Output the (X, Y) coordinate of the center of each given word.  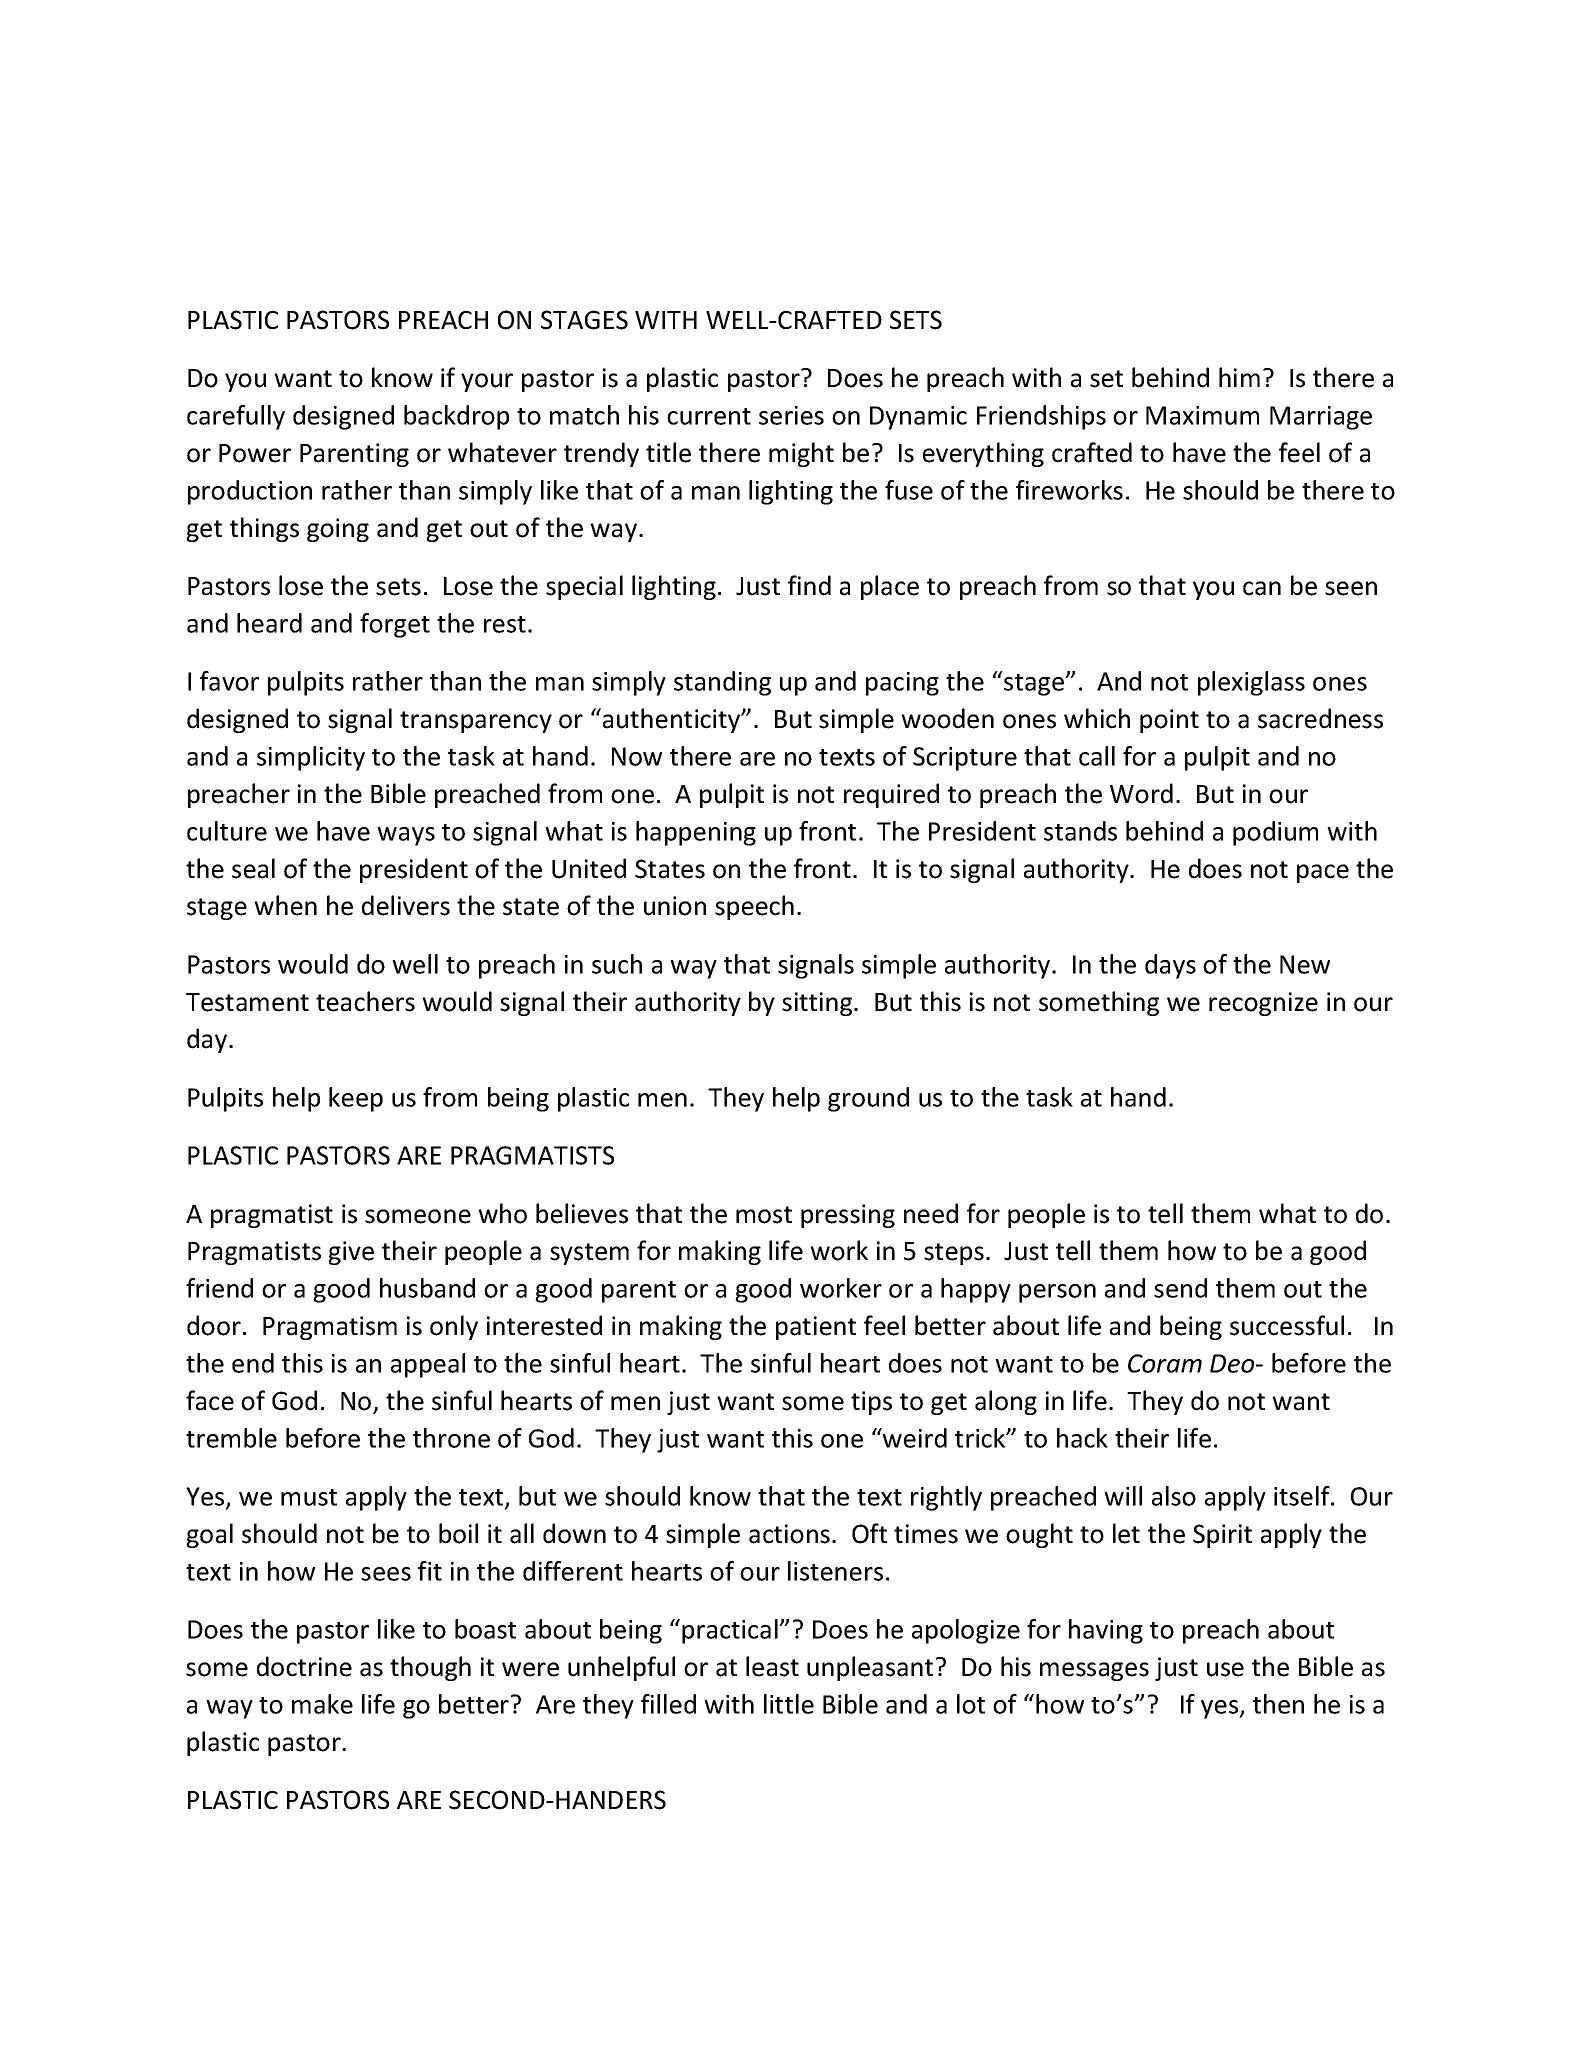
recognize (1263, 1004)
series (791, 415)
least (772, 1666)
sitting (818, 1004)
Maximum (1202, 415)
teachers (365, 1001)
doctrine (304, 1666)
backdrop (456, 417)
